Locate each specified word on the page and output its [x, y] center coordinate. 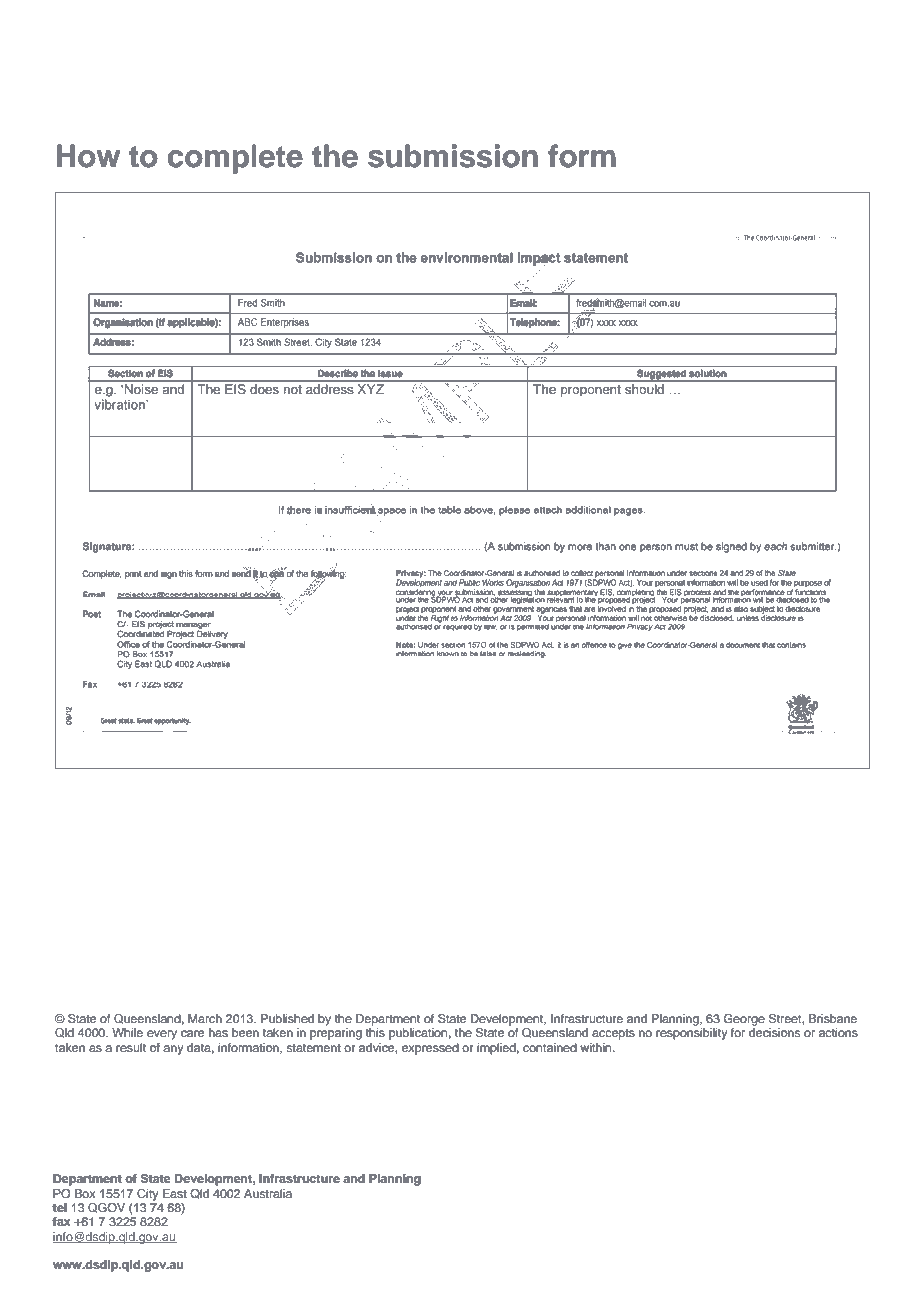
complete [235, 159]
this [375, 1032]
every [162, 1035]
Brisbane [833, 1018]
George [744, 1020]
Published [287, 1018]
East [175, 1193]
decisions [774, 1032]
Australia [268, 1193]
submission [453, 156]
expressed [430, 1049]
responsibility [691, 1034]
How [88, 156]
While [127, 1032]
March [205, 1018]
